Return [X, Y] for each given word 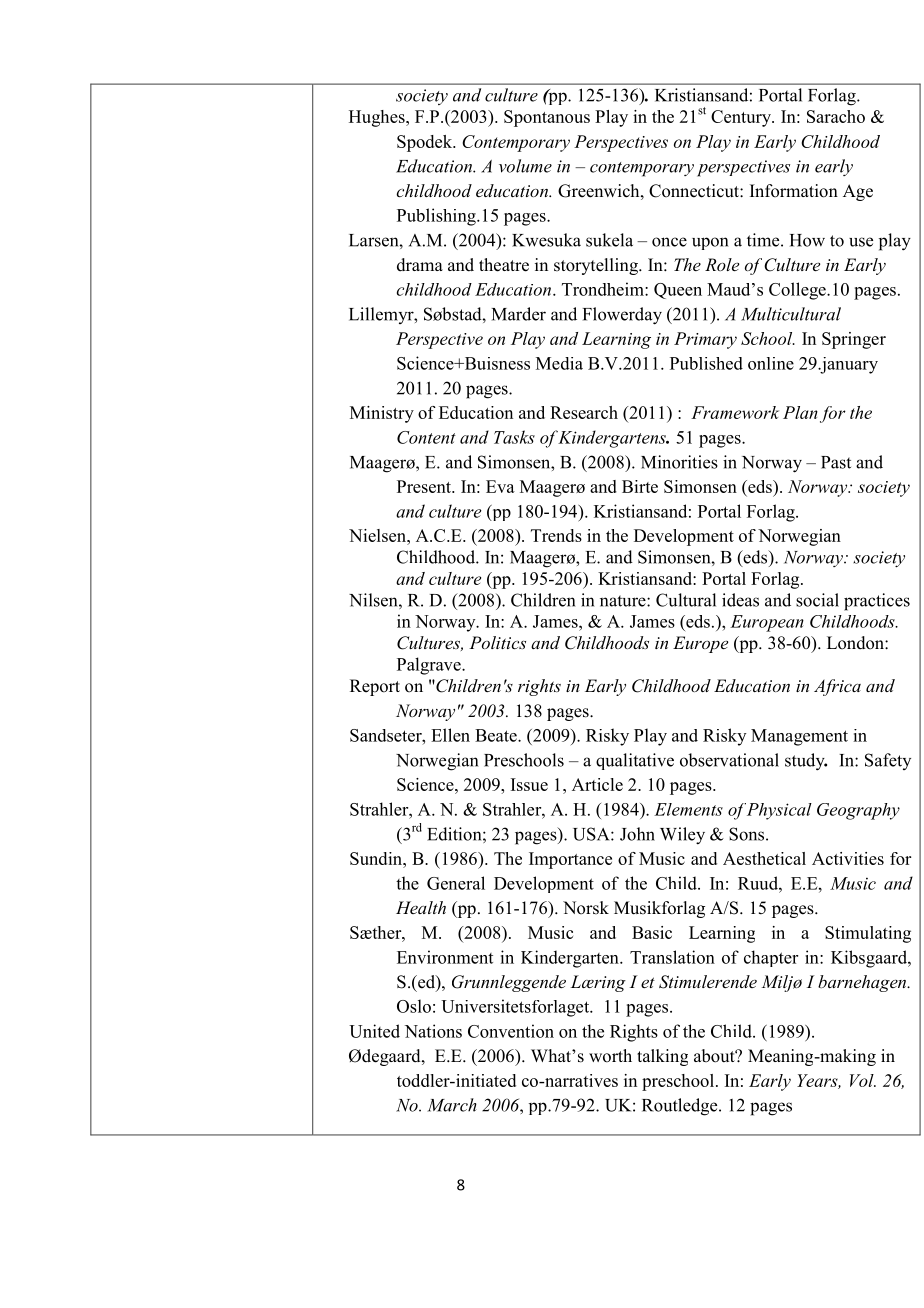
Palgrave [430, 666]
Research [584, 412]
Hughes [378, 118]
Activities [848, 858]
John [637, 834]
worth [610, 1056]
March [452, 1105]
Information [794, 191]
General [456, 883]
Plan [800, 412]
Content [426, 437]
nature [624, 601]
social [817, 600]
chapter [771, 958]
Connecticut [695, 191]
